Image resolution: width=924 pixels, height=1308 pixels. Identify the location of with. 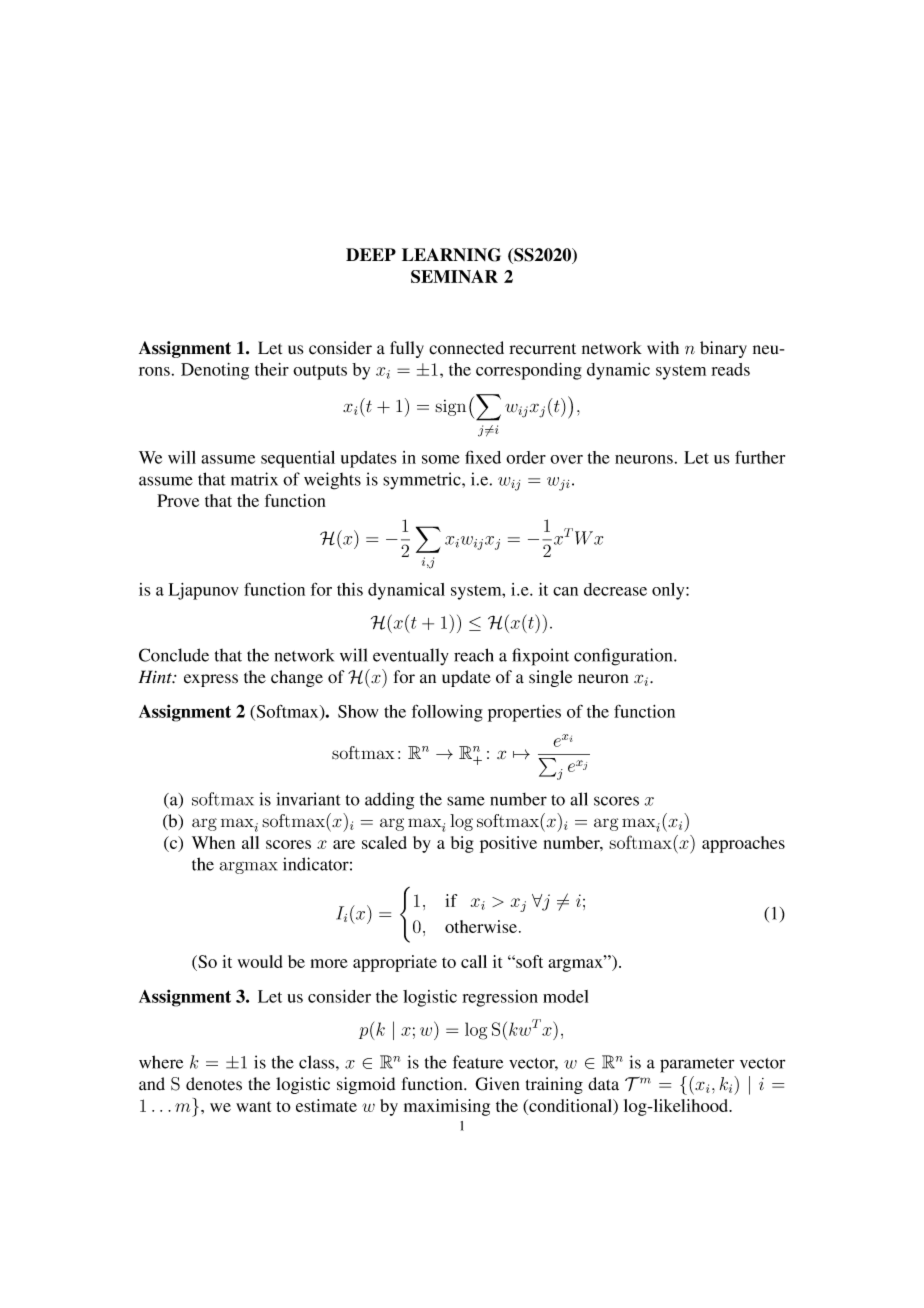
(663, 347).
